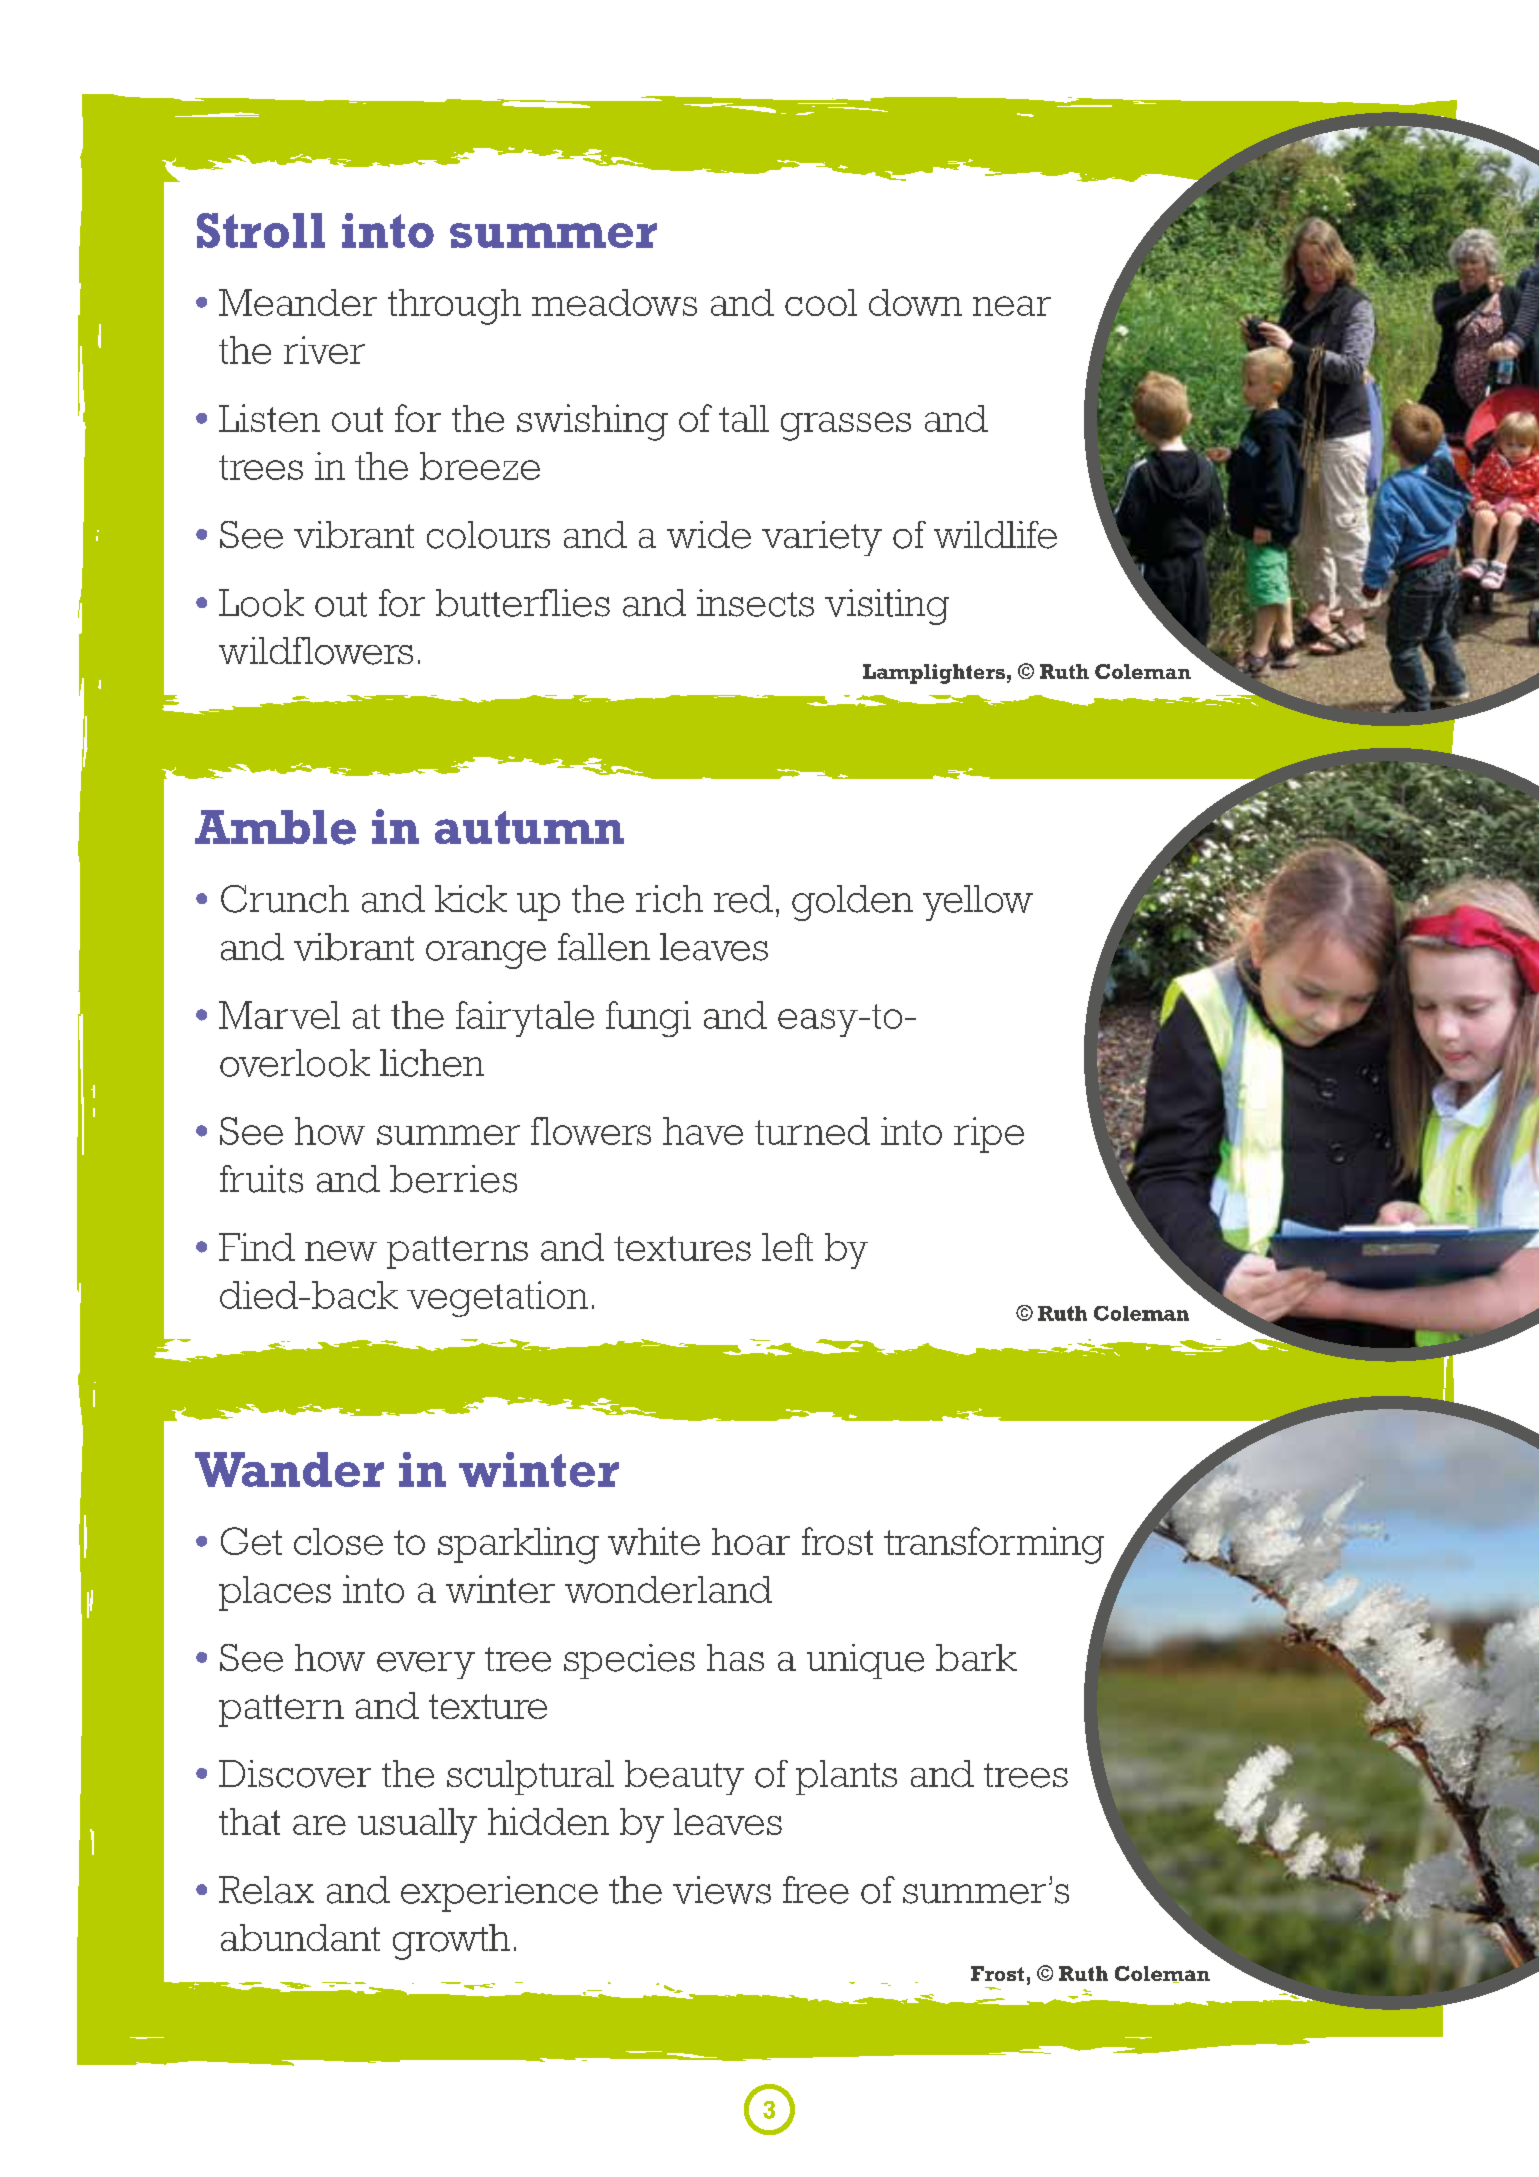 This screenshot has height=2177, width=1539. I want to click on left, so click(787, 1247).
